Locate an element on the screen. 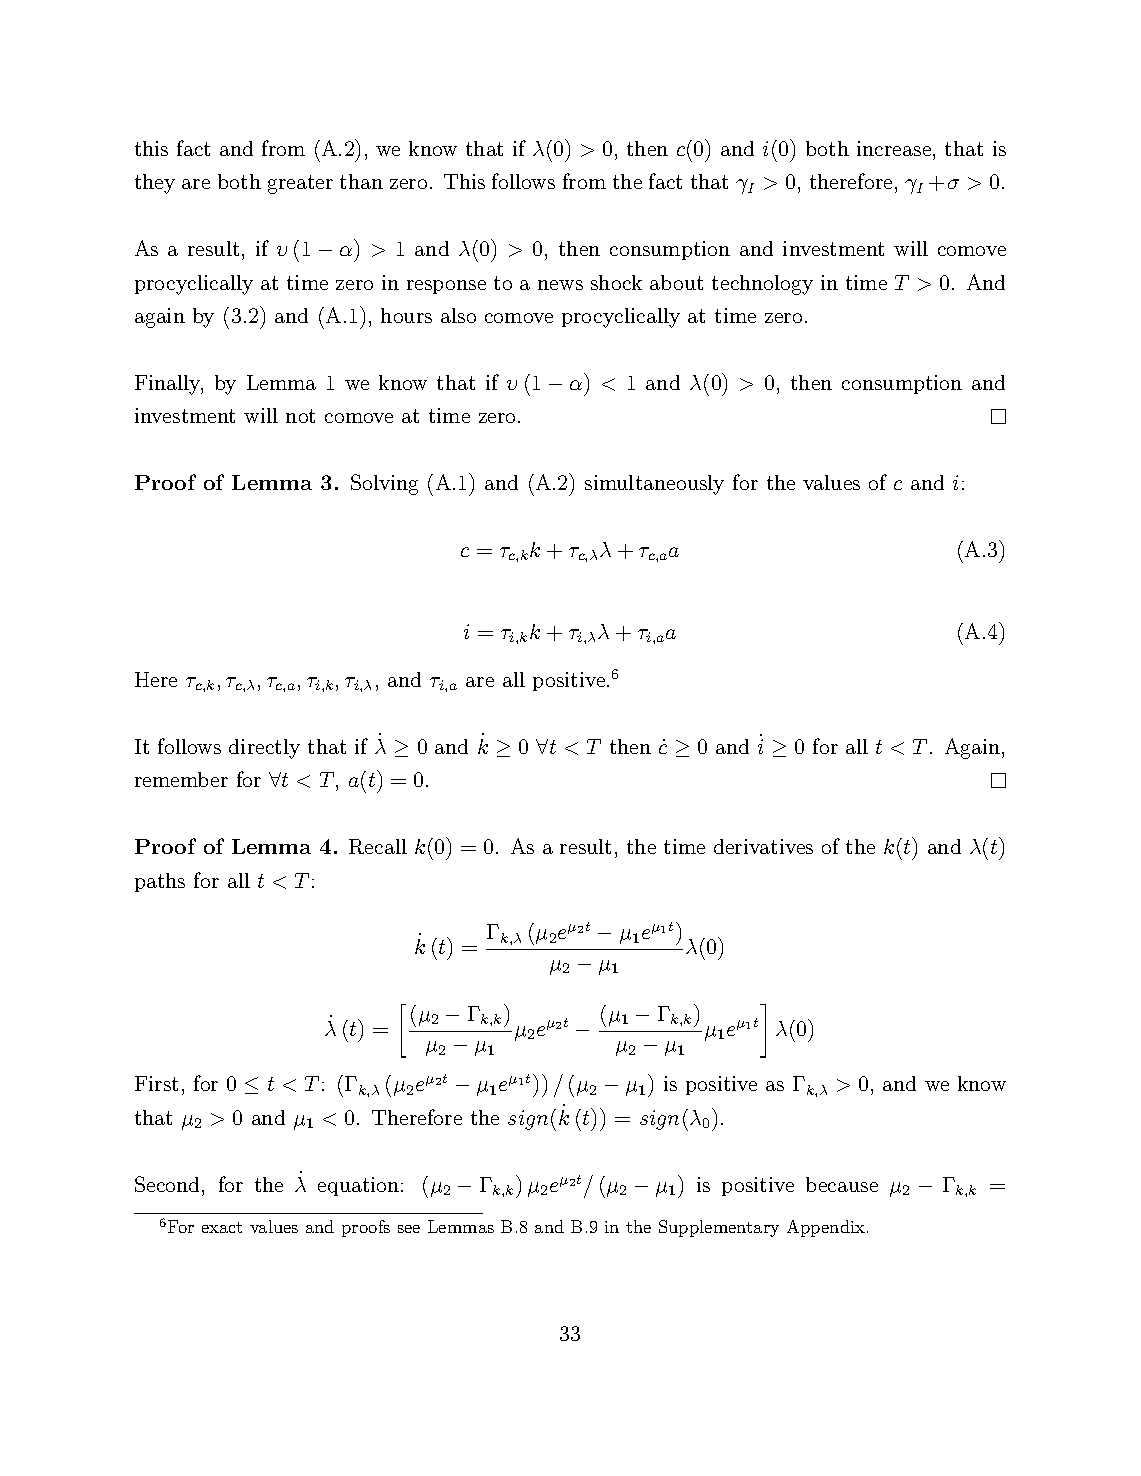  news is located at coordinates (560, 285).
